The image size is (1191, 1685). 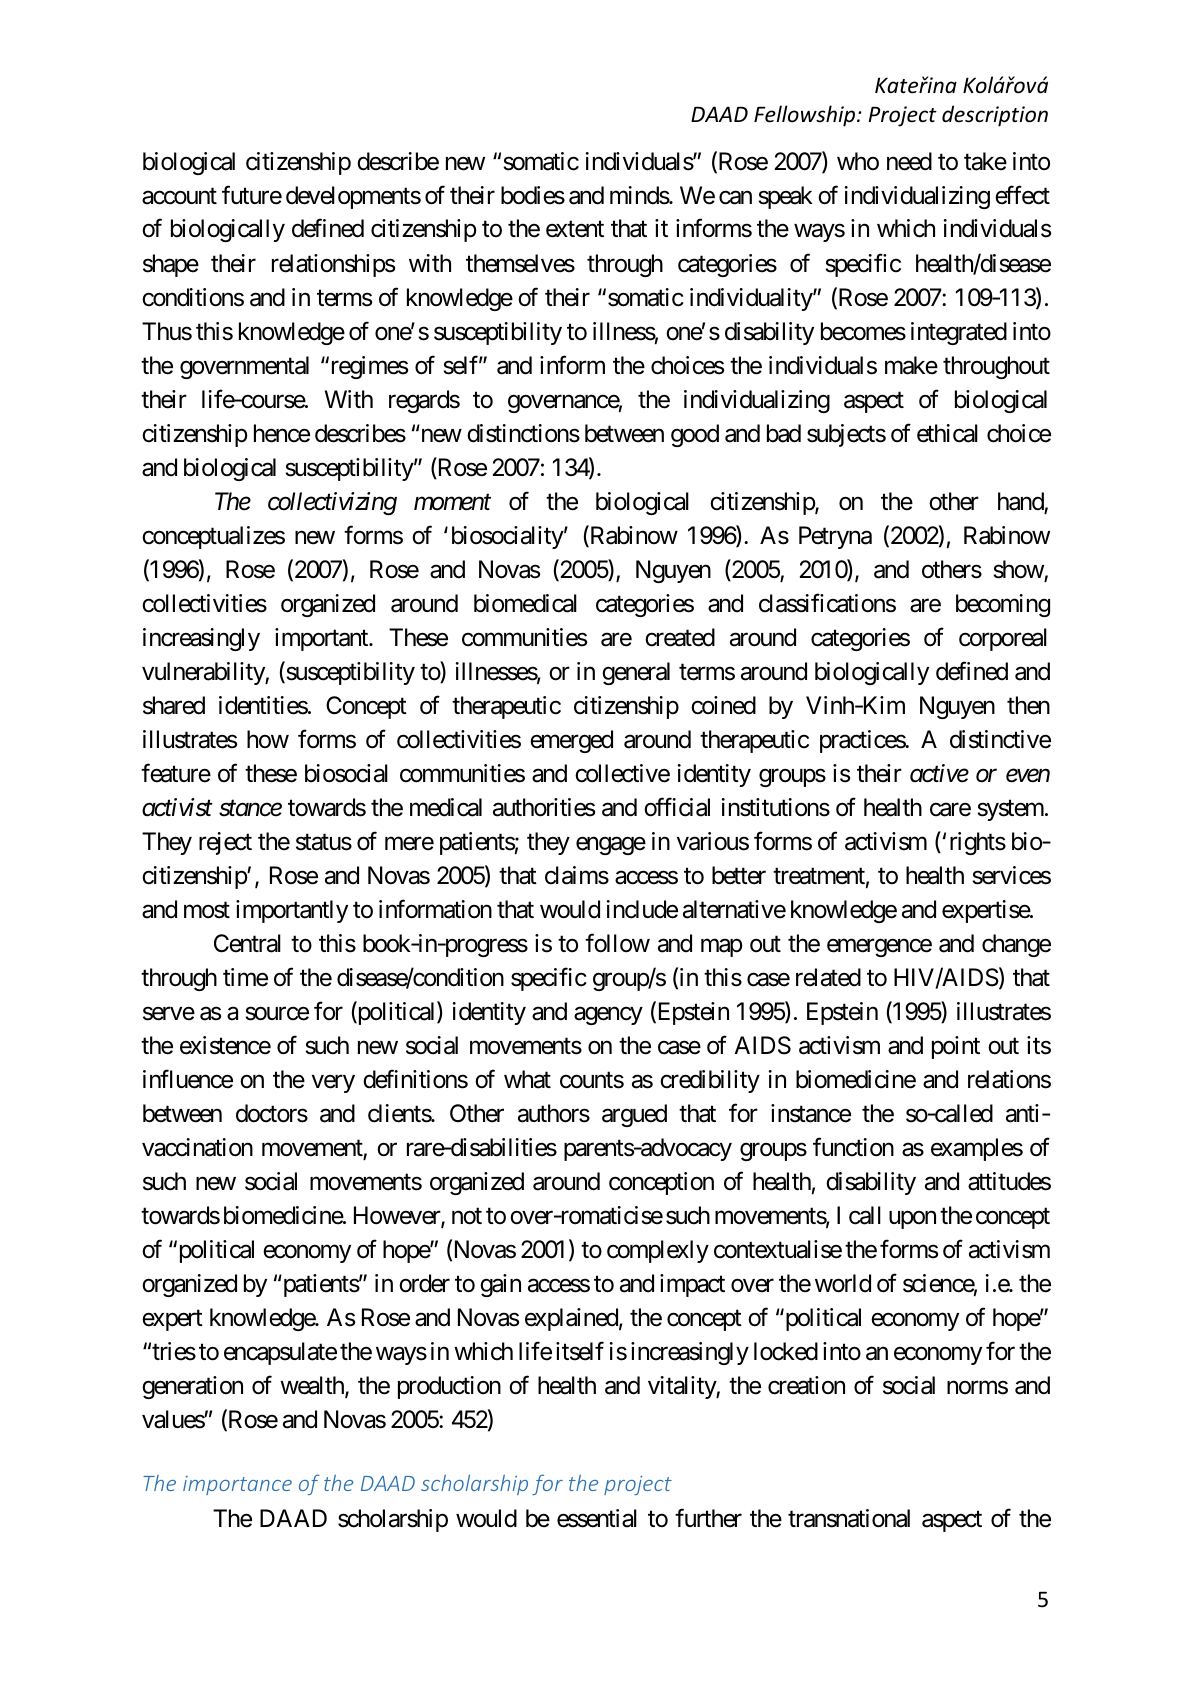 I want to click on good, so click(x=695, y=435).
